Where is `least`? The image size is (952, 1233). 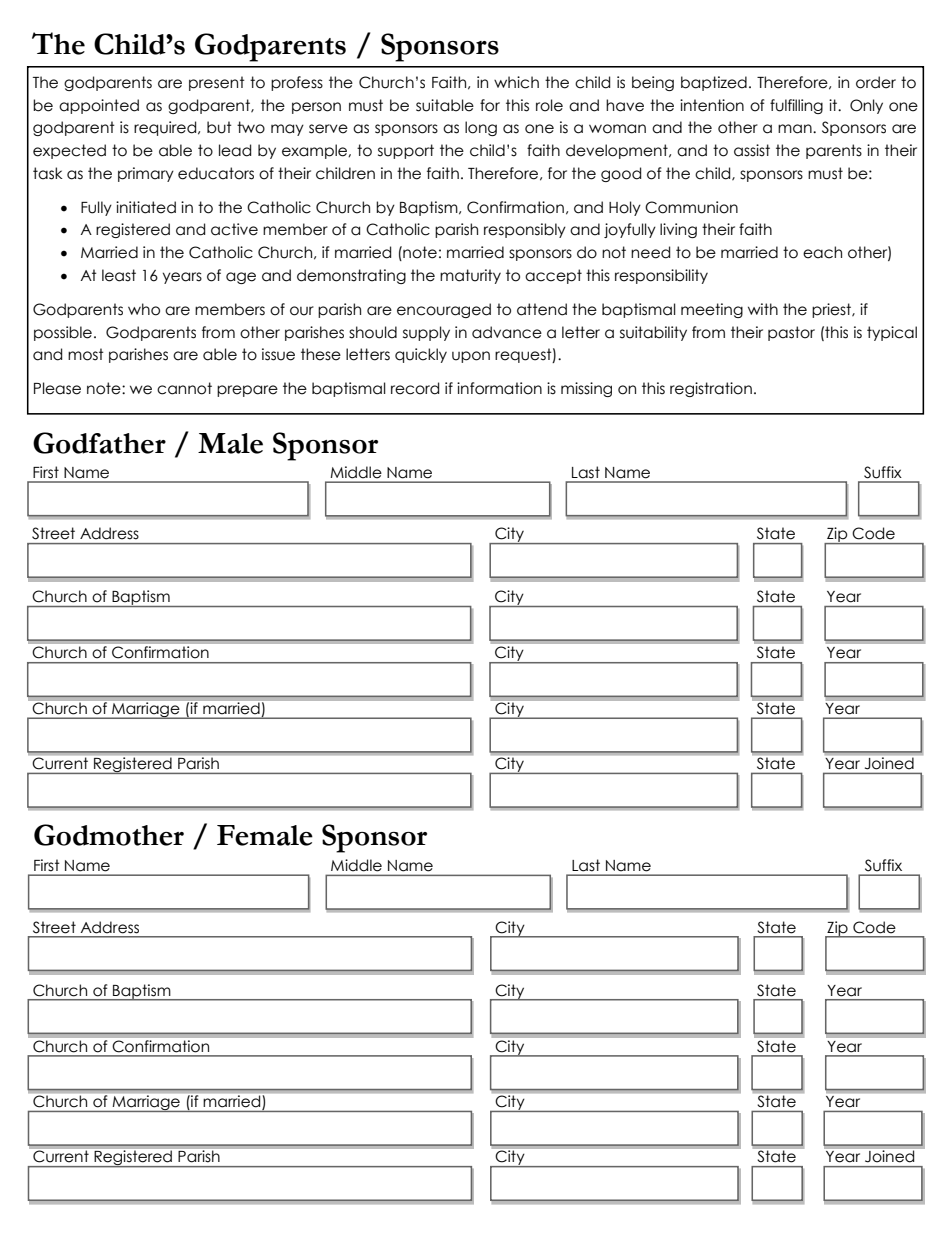 least is located at coordinates (119, 275).
